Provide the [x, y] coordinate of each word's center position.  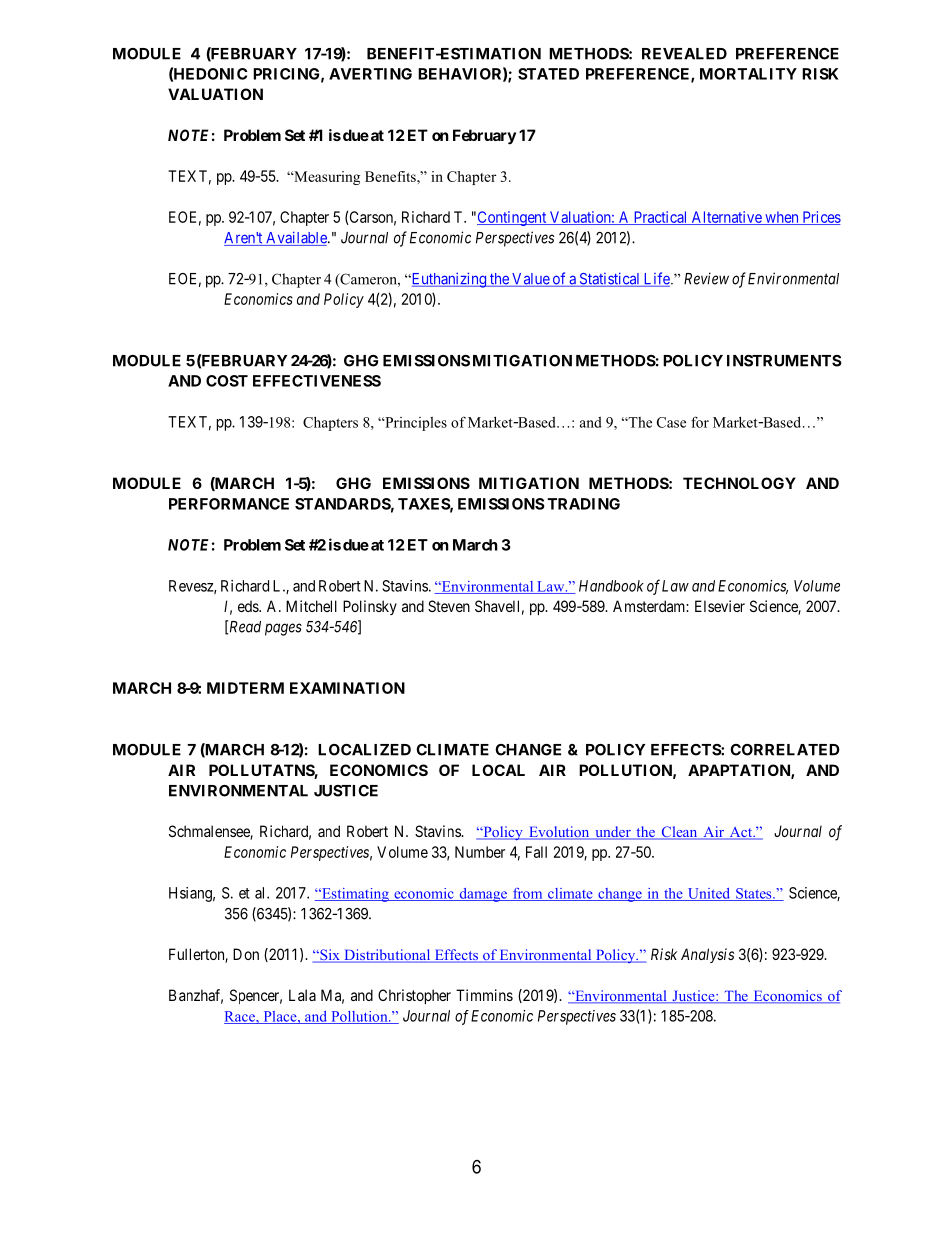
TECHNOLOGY [739, 483]
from [528, 894]
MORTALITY [748, 74]
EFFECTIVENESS [317, 381]
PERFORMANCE [229, 504]
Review [706, 278]
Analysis [707, 955]
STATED [548, 74]
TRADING [584, 504]
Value [530, 280]
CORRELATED [785, 750]
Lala [302, 995]
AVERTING [370, 74]
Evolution [559, 833]
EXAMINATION [347, 688]
